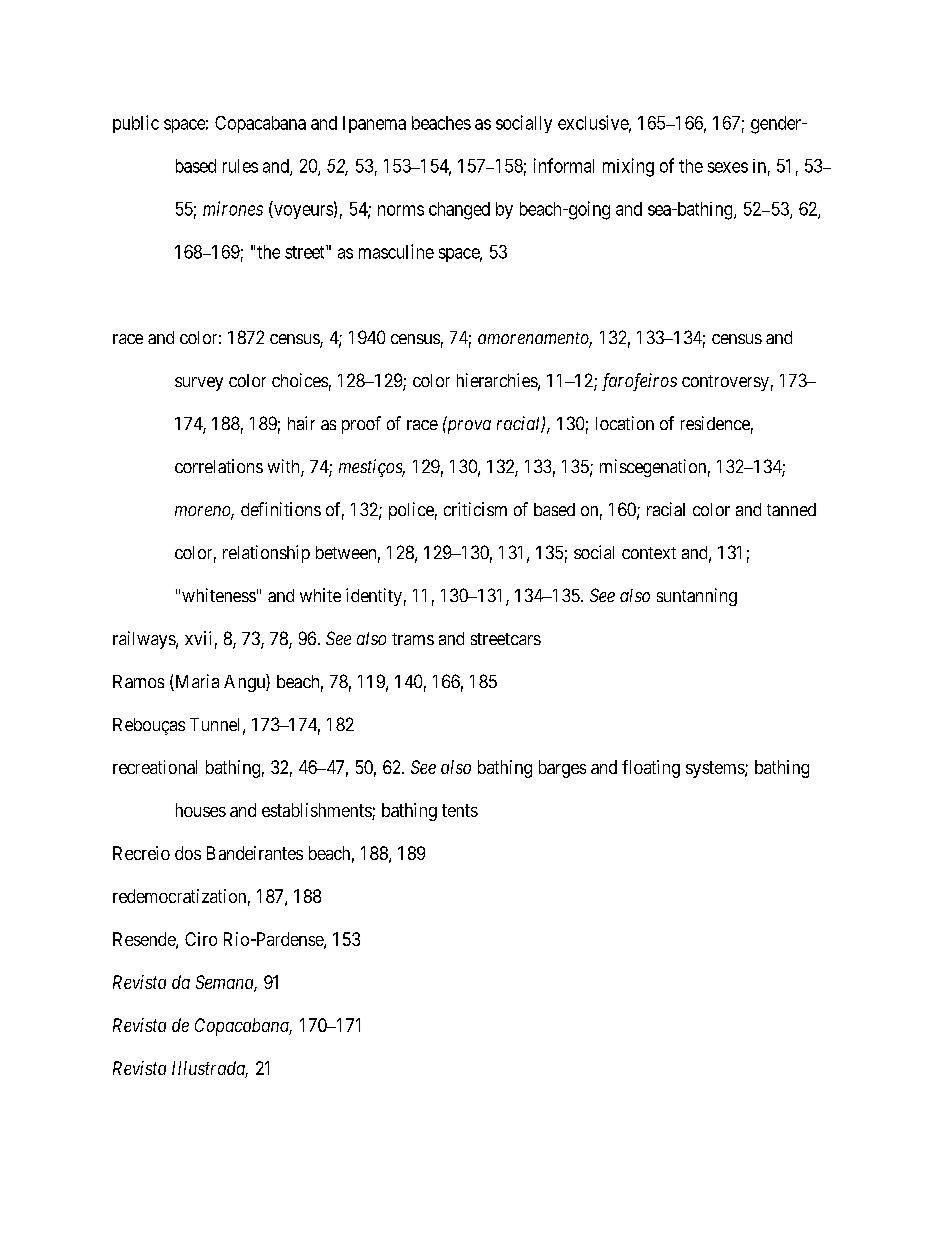  What do you see at coordinates (475, 509) in the screenshot?
I see `criticism` at bounding box center [475, 509].
